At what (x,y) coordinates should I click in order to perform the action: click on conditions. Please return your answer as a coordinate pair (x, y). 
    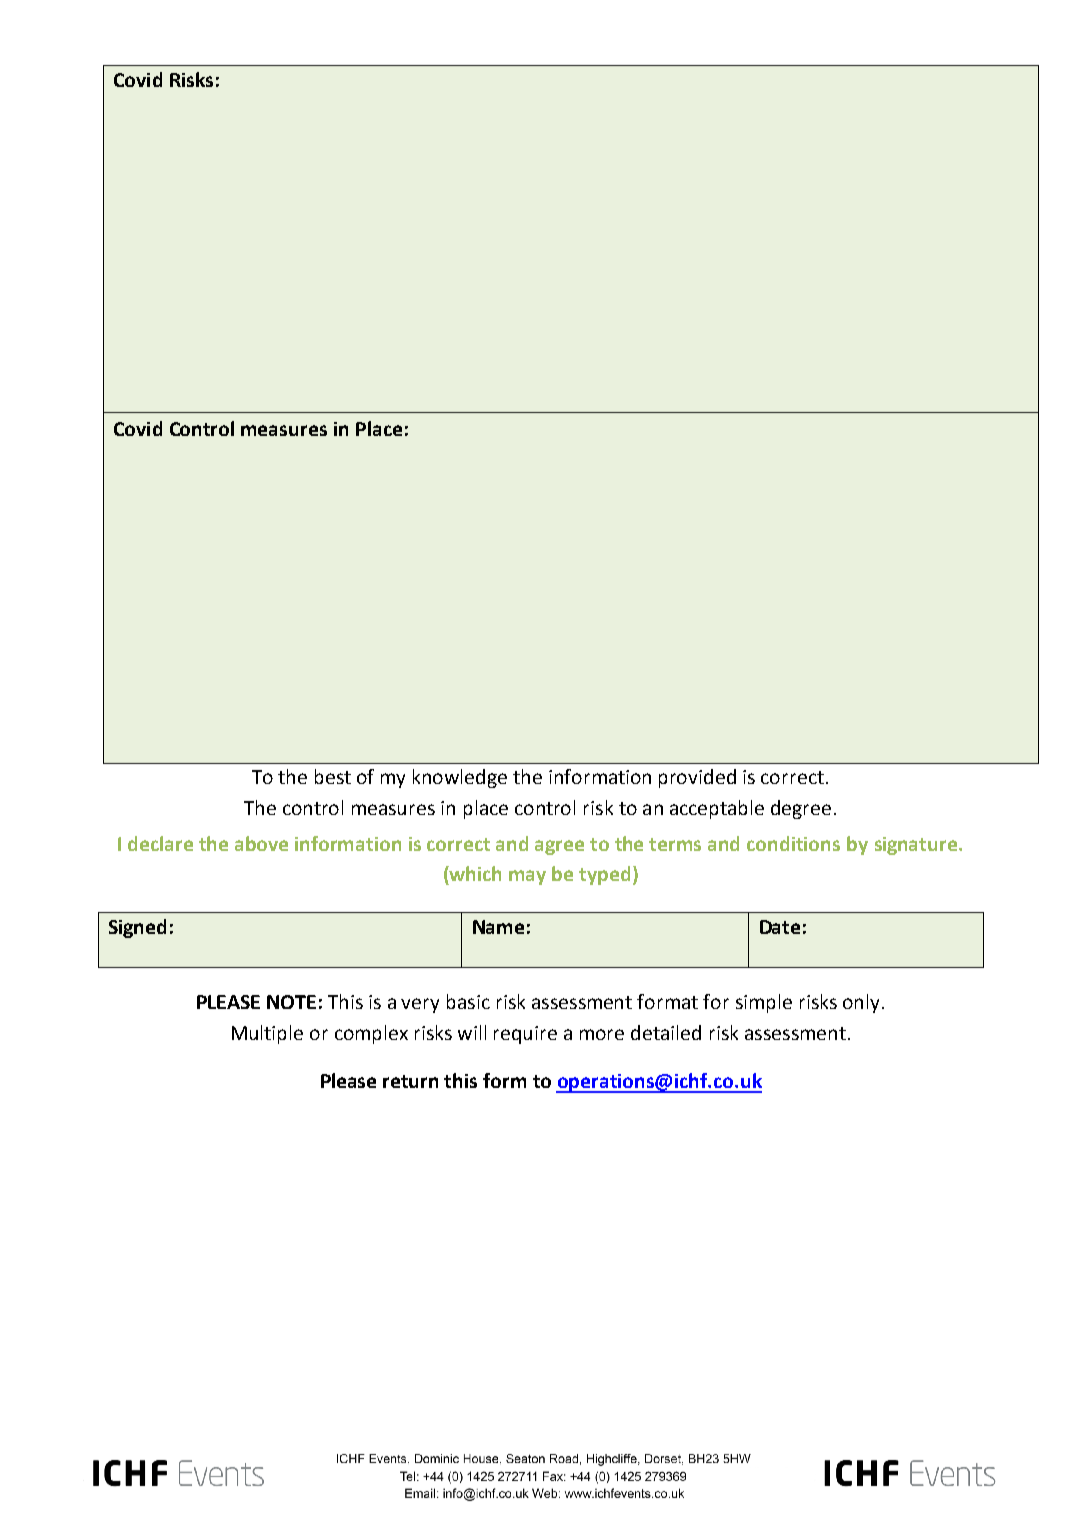
    Looking at the image, I should click on (793, 843).
